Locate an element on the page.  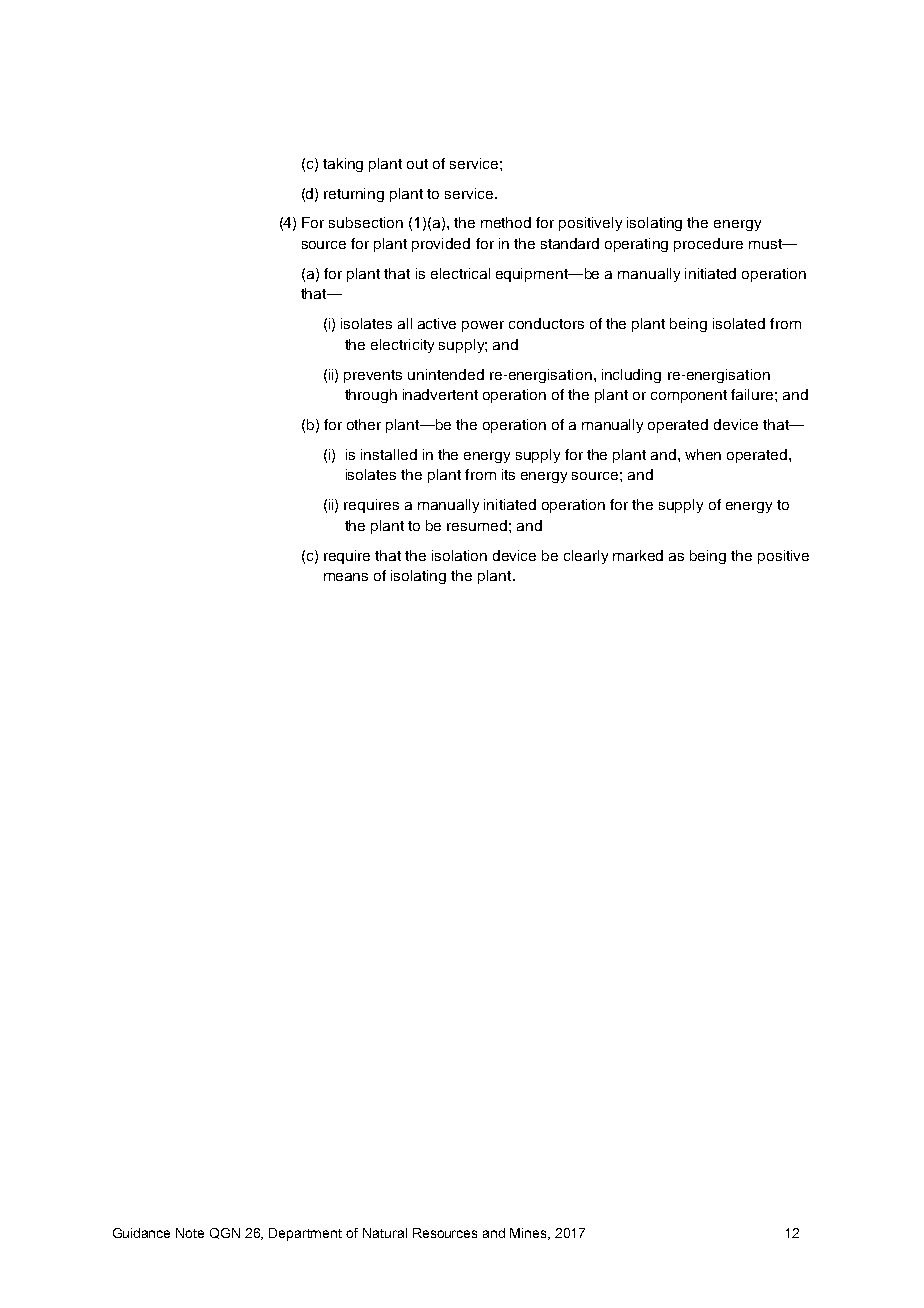
isolation is located at coordinates (459, 555).
